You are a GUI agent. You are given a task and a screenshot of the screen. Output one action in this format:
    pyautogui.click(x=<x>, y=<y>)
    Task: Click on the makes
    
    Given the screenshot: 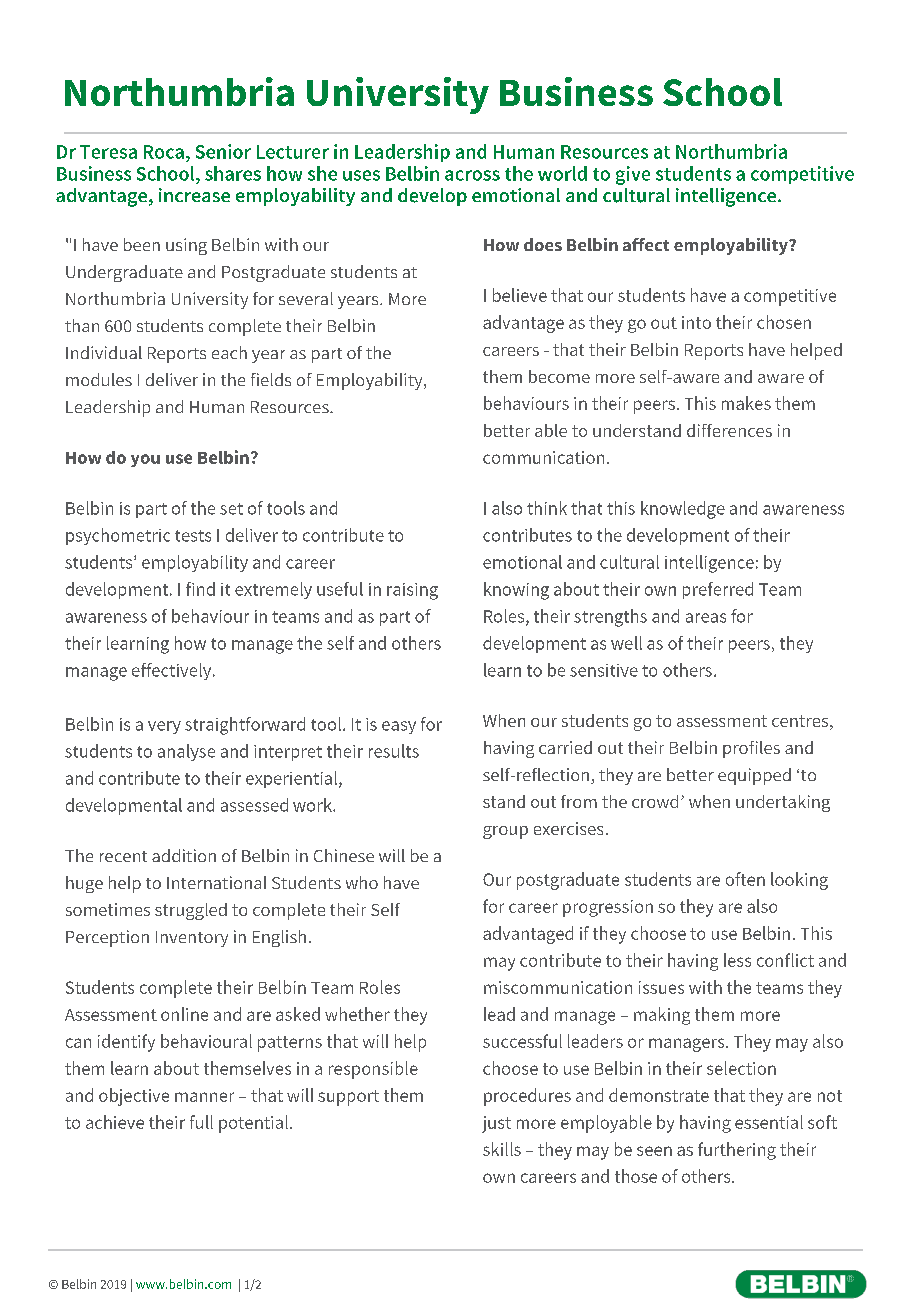 What is the action you would take?
    pyautogui.click(x=746, y=403)
